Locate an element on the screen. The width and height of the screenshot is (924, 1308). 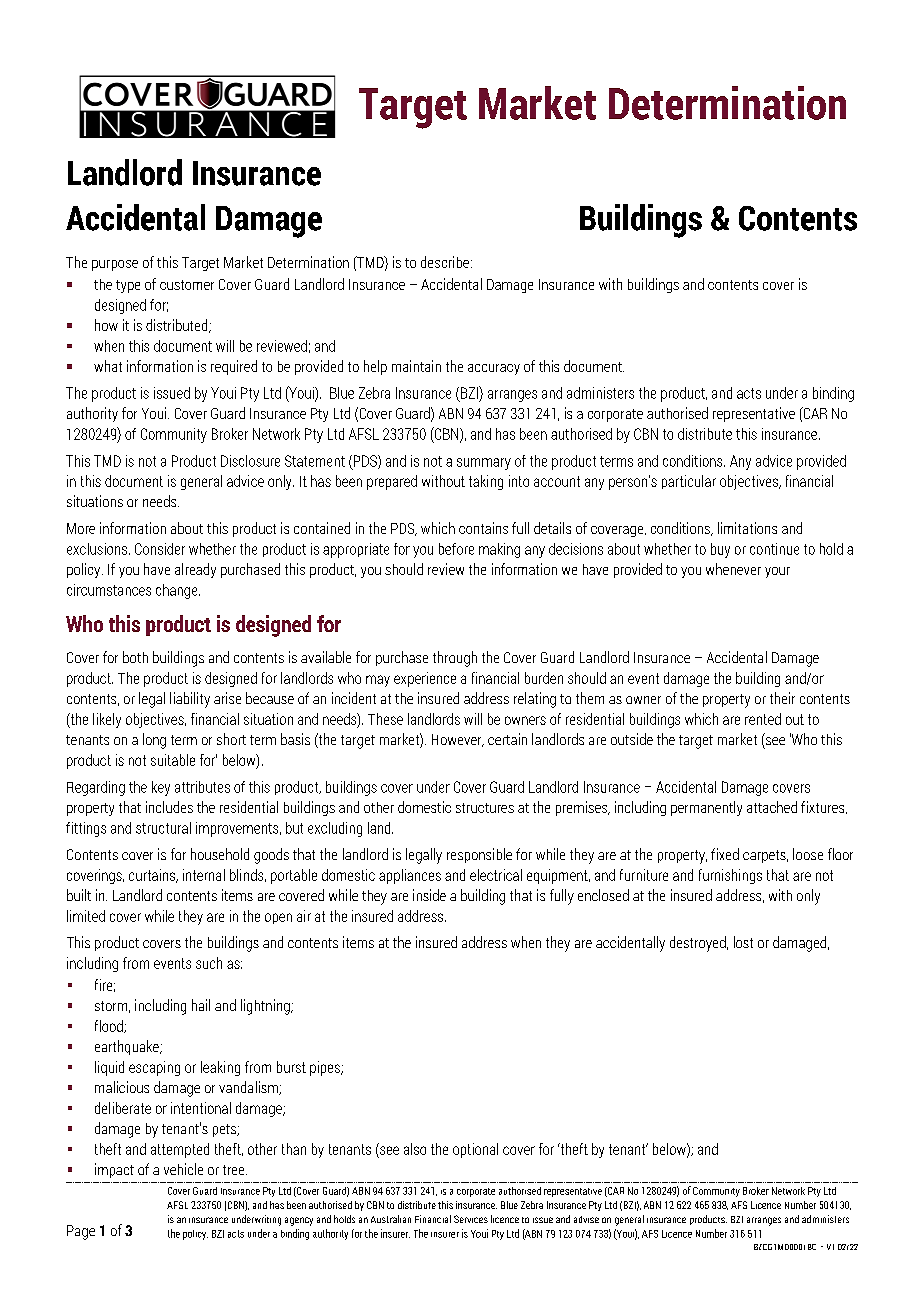
However is located at coordinates (458, 740).
